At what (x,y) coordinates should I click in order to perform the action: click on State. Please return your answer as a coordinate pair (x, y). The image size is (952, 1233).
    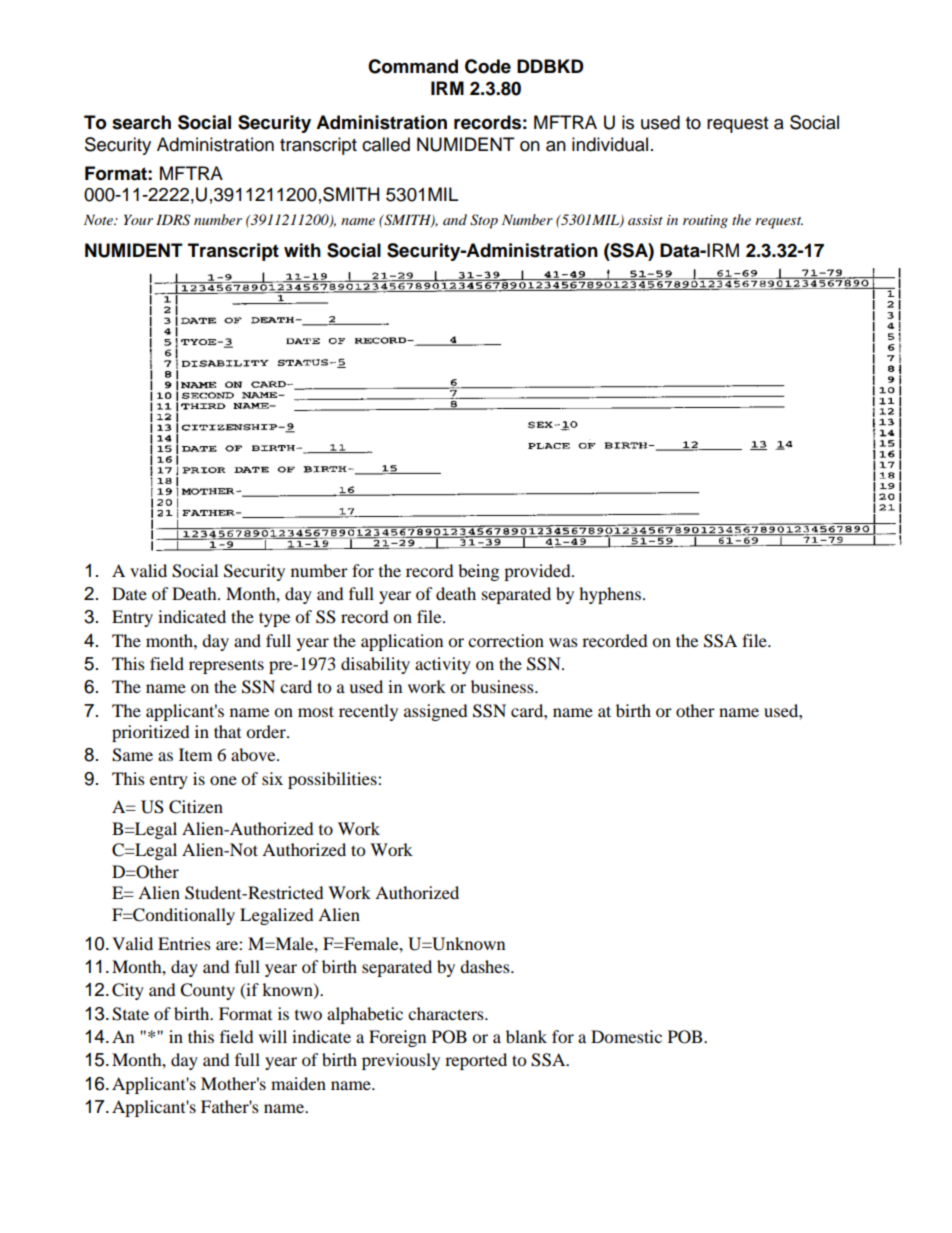
    Looking at the image, I should click on (130, 1014).
